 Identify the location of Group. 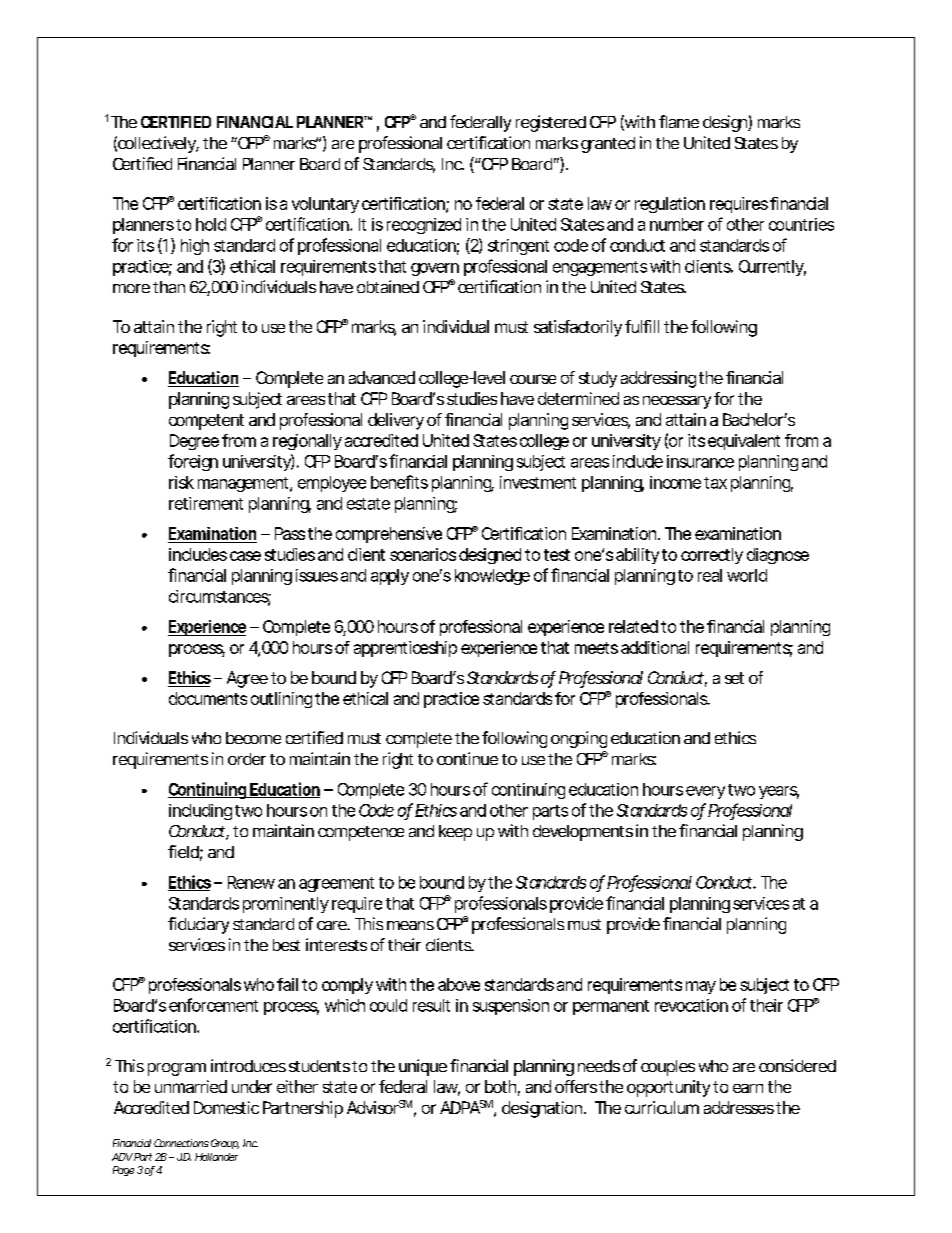
(225, 1144).
